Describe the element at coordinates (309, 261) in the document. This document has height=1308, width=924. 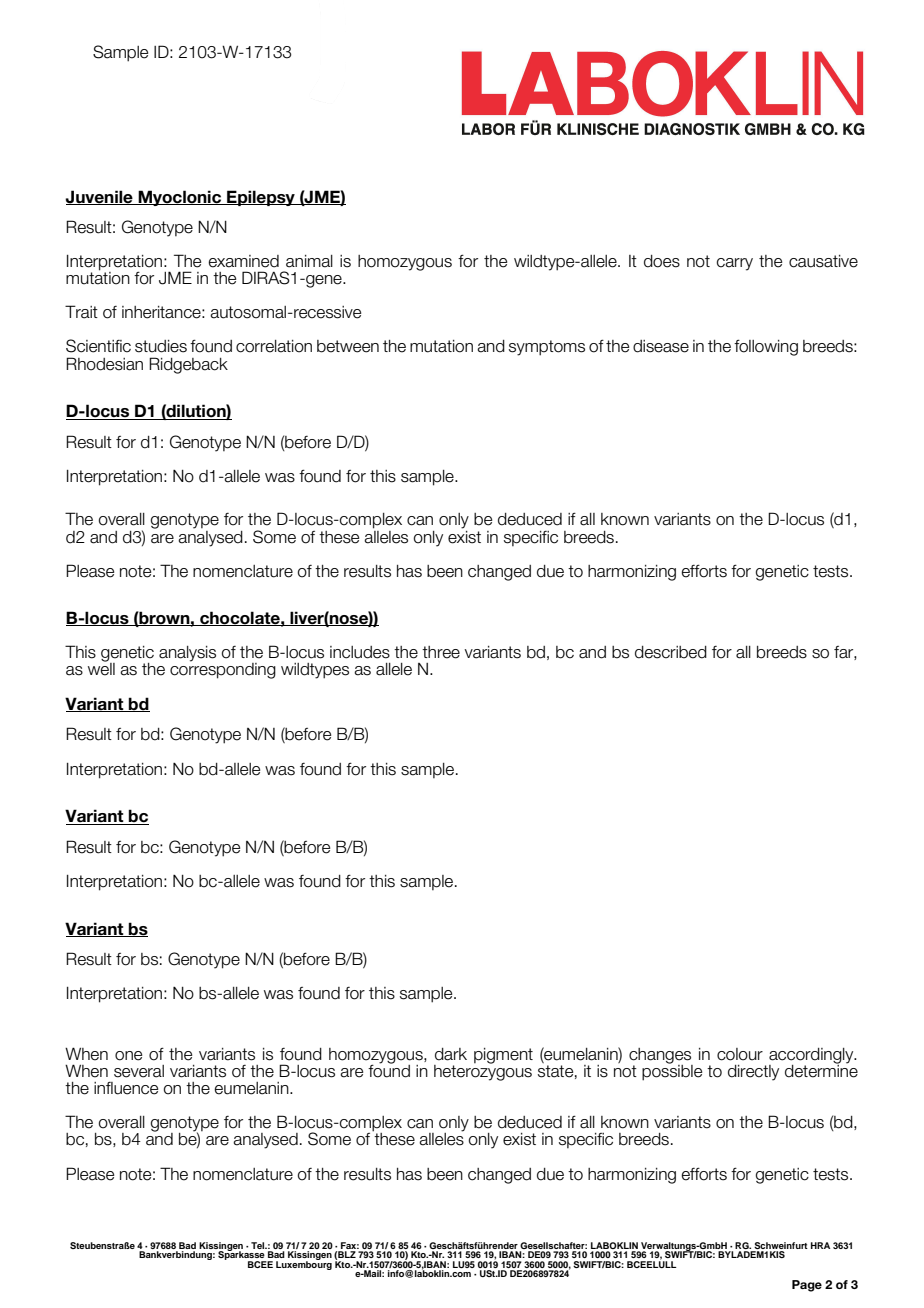
I see `animal` at that location.
